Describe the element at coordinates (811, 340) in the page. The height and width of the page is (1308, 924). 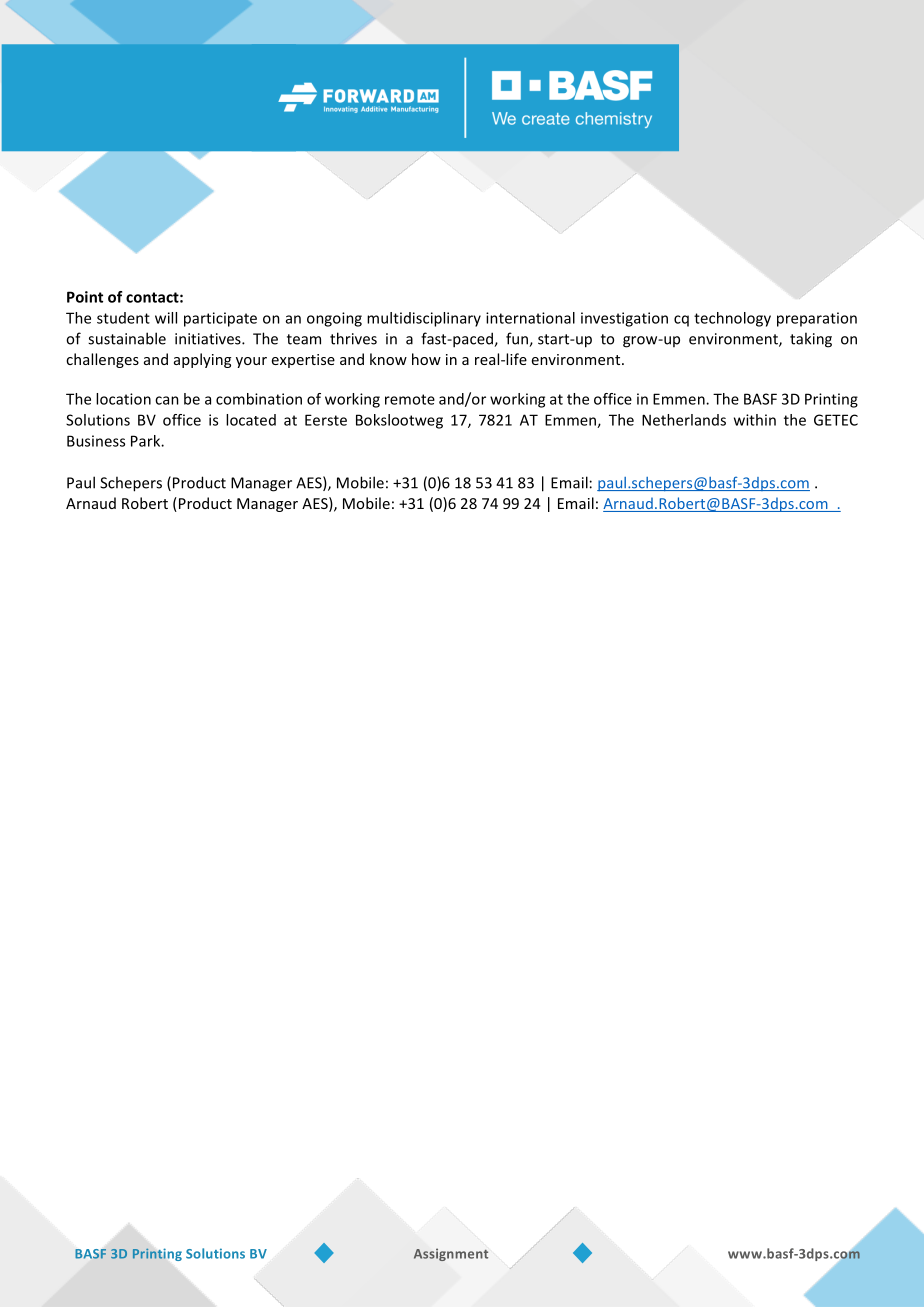
I see `taking` at that location.
